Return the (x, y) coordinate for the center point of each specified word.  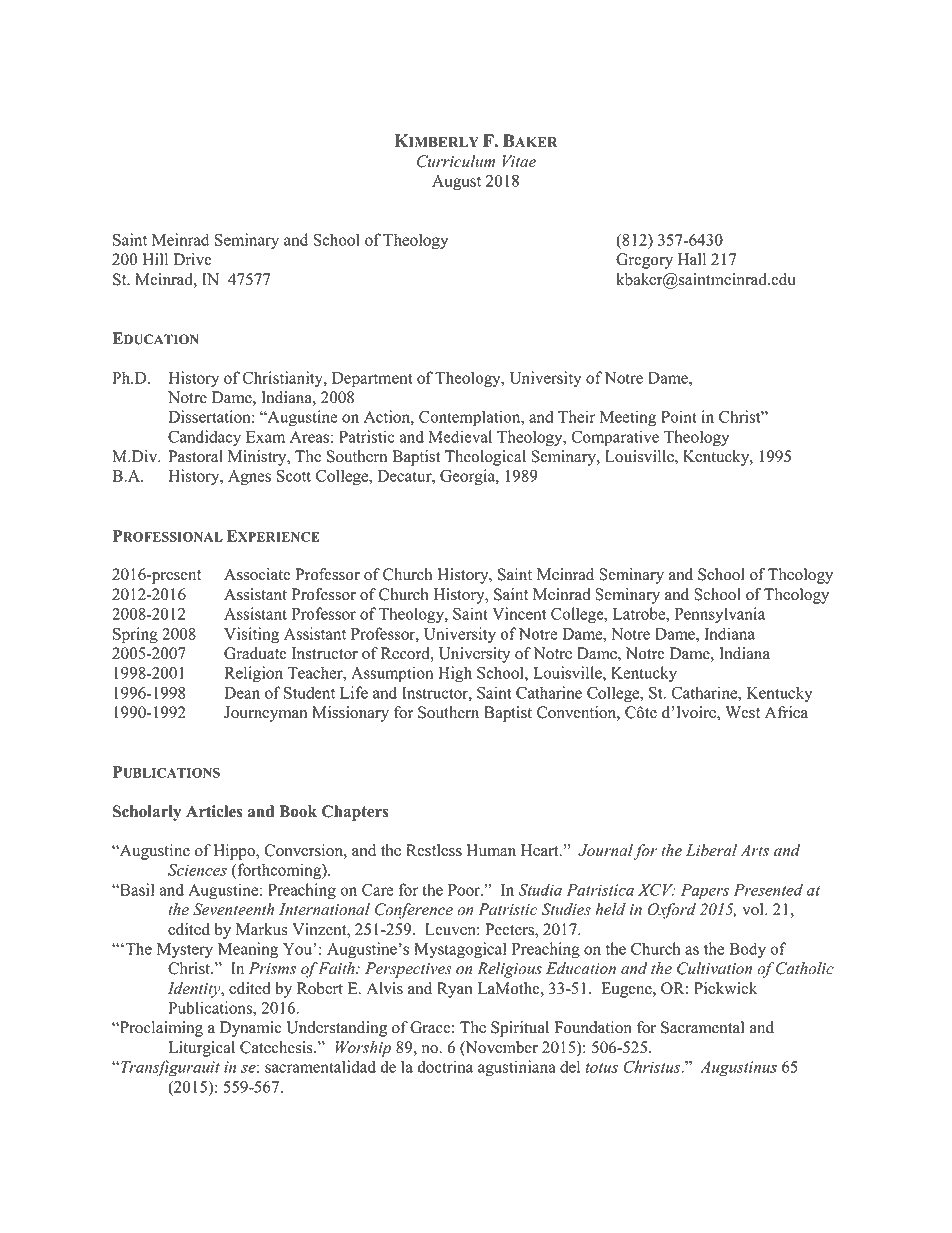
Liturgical (202, 1049)
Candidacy (204, 438)
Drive (192, 259)
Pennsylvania (720, 615)
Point (679, 416)
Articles (214, 811)
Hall (692, 259)
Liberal (711, 850)
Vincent (519, 613)
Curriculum (456, 161)
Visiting (251, 635)
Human (491, 850)
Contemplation (471, 418)
